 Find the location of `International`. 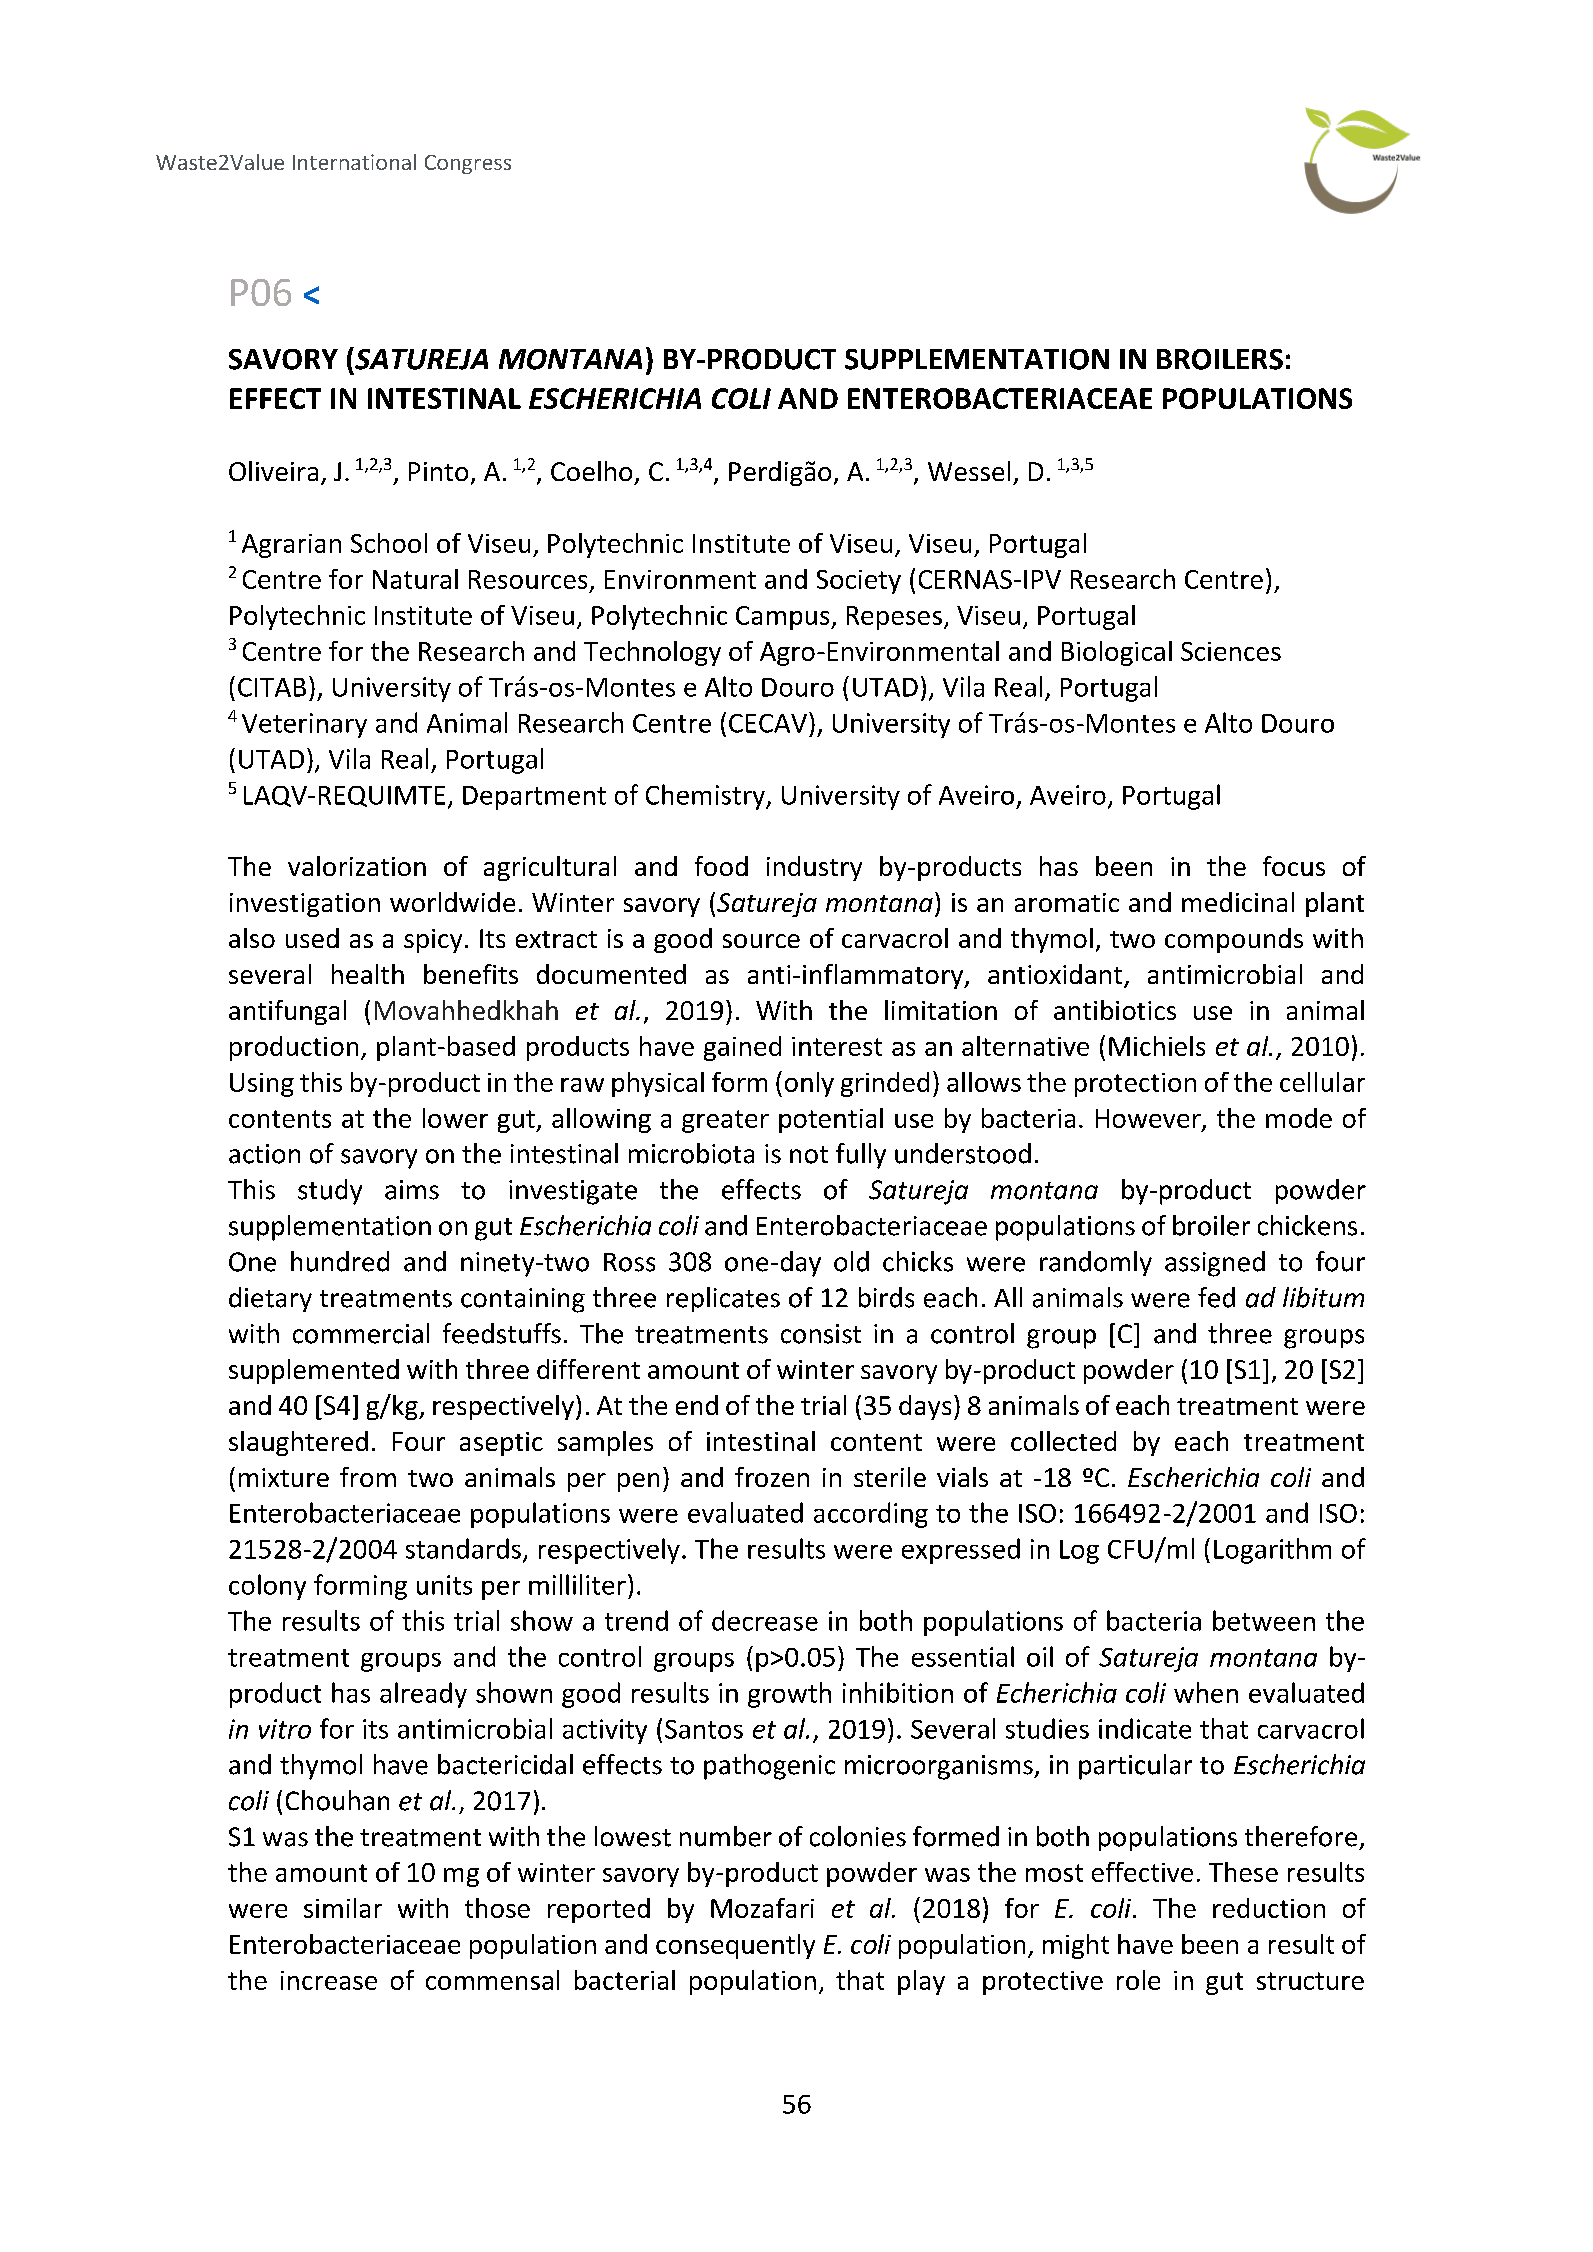

International is located at coordinates (354, 162).
